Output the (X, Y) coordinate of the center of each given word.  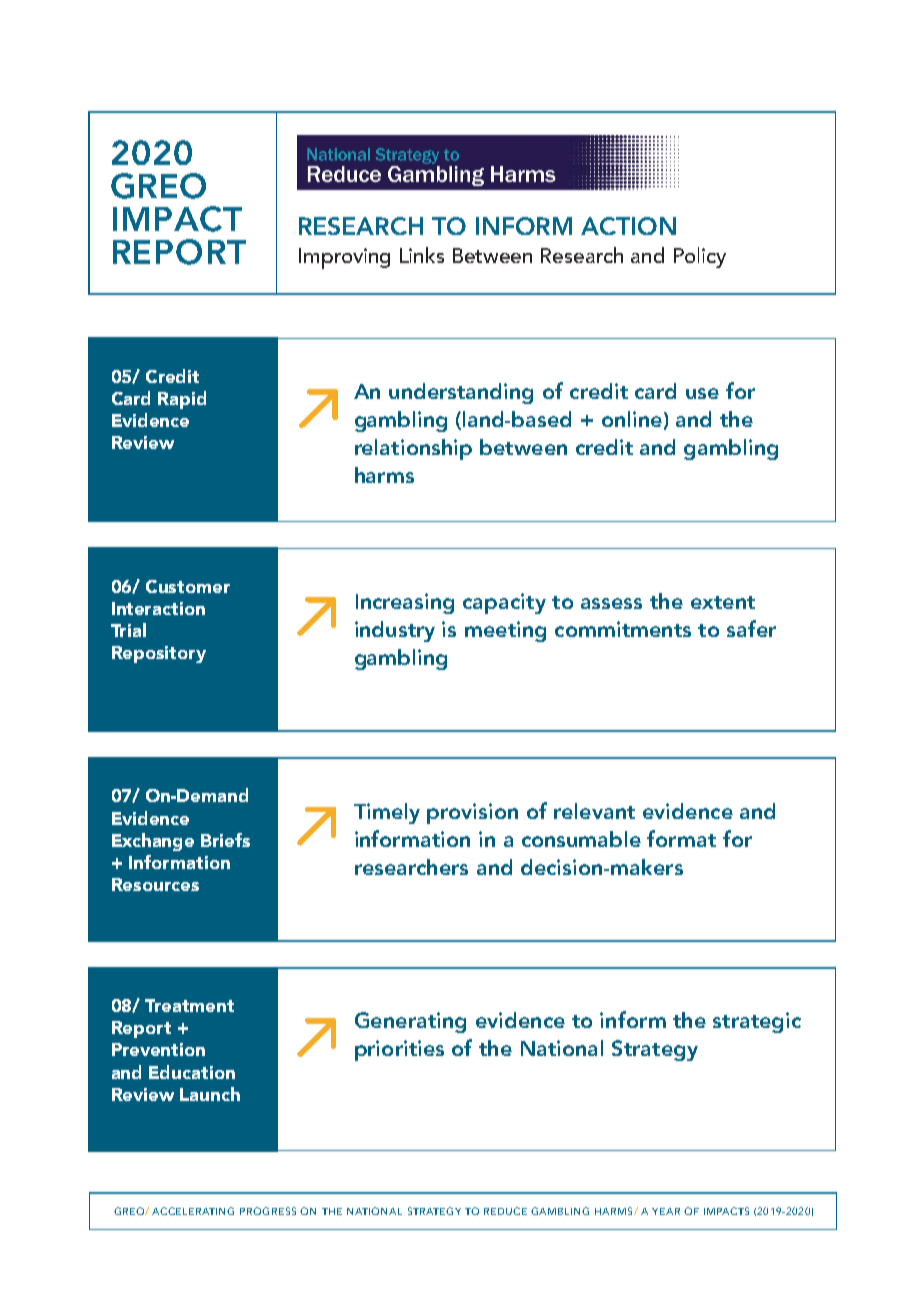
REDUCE (505, 1211)
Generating (410, 1022)
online (632, 419)
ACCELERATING (193, 1211)
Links (422, 255)
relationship (413, 449)
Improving (344, 258)
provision (472, 813)
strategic (757, 1022)
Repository (159, 654)
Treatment (189, 1005)
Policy (700, 257)
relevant (594, 811)
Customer (188, 586)
